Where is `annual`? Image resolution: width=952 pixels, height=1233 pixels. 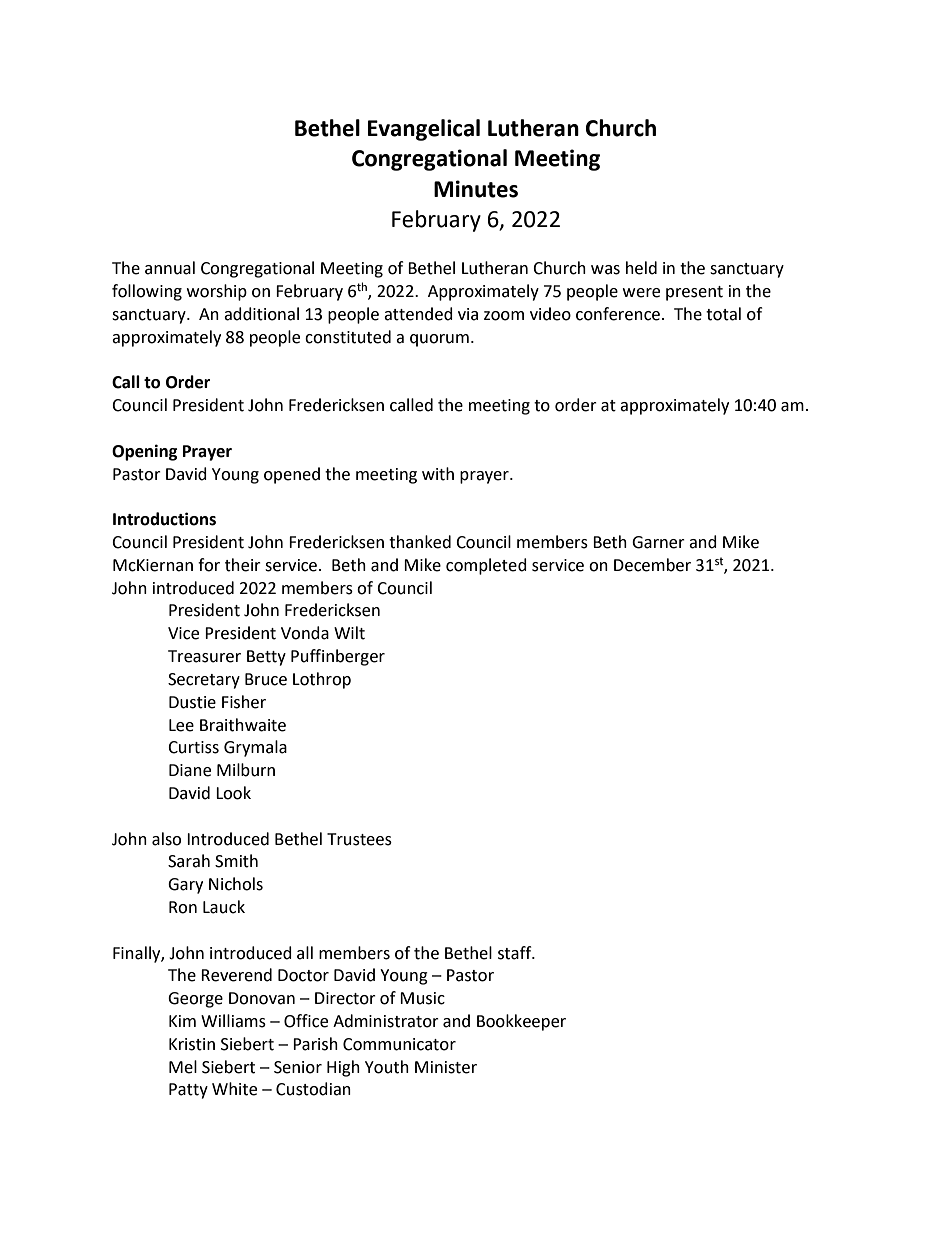
annual is located at coordinates (170, 268).
